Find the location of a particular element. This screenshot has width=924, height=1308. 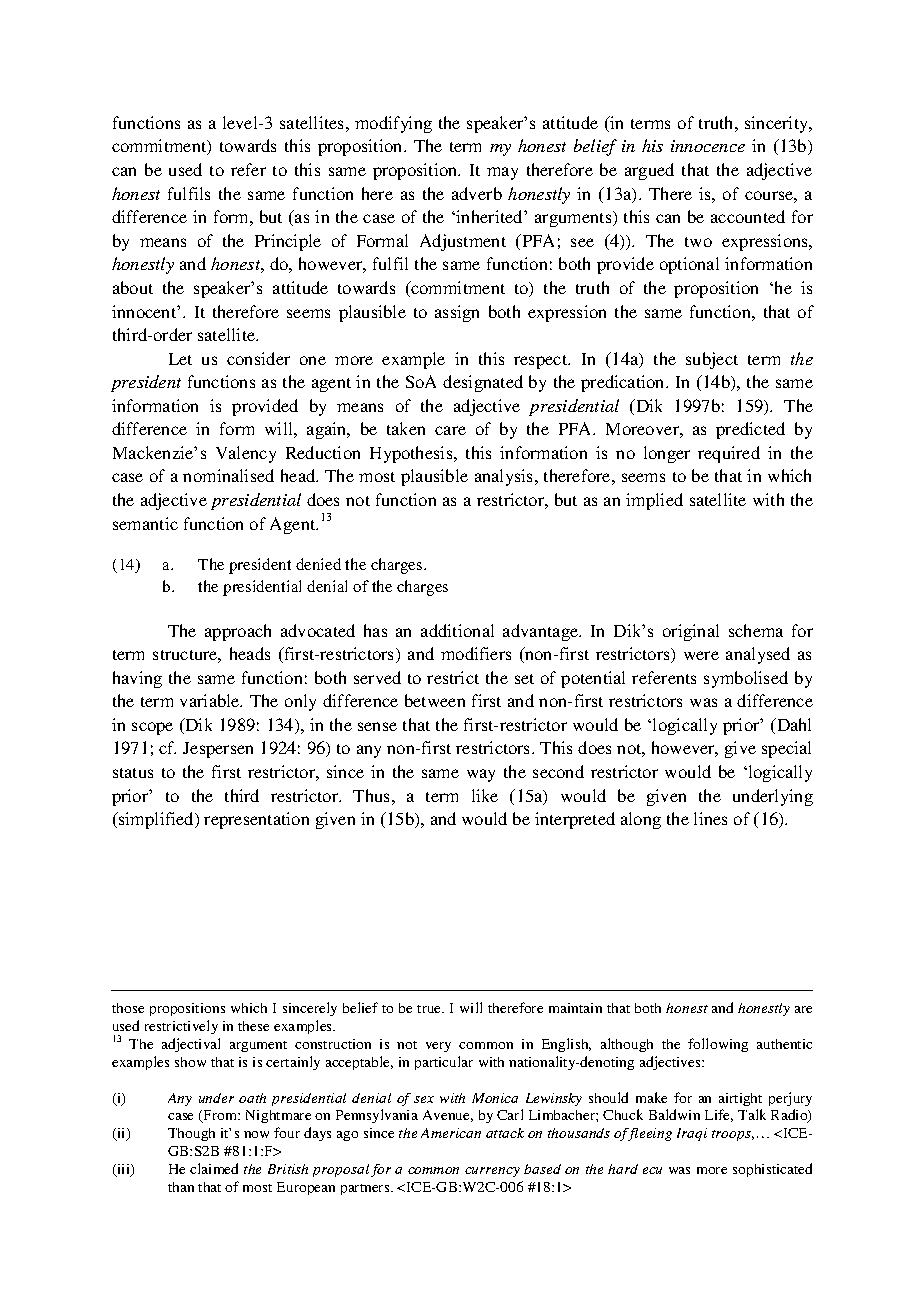

claimed is located at coordinates (214, 1168).
